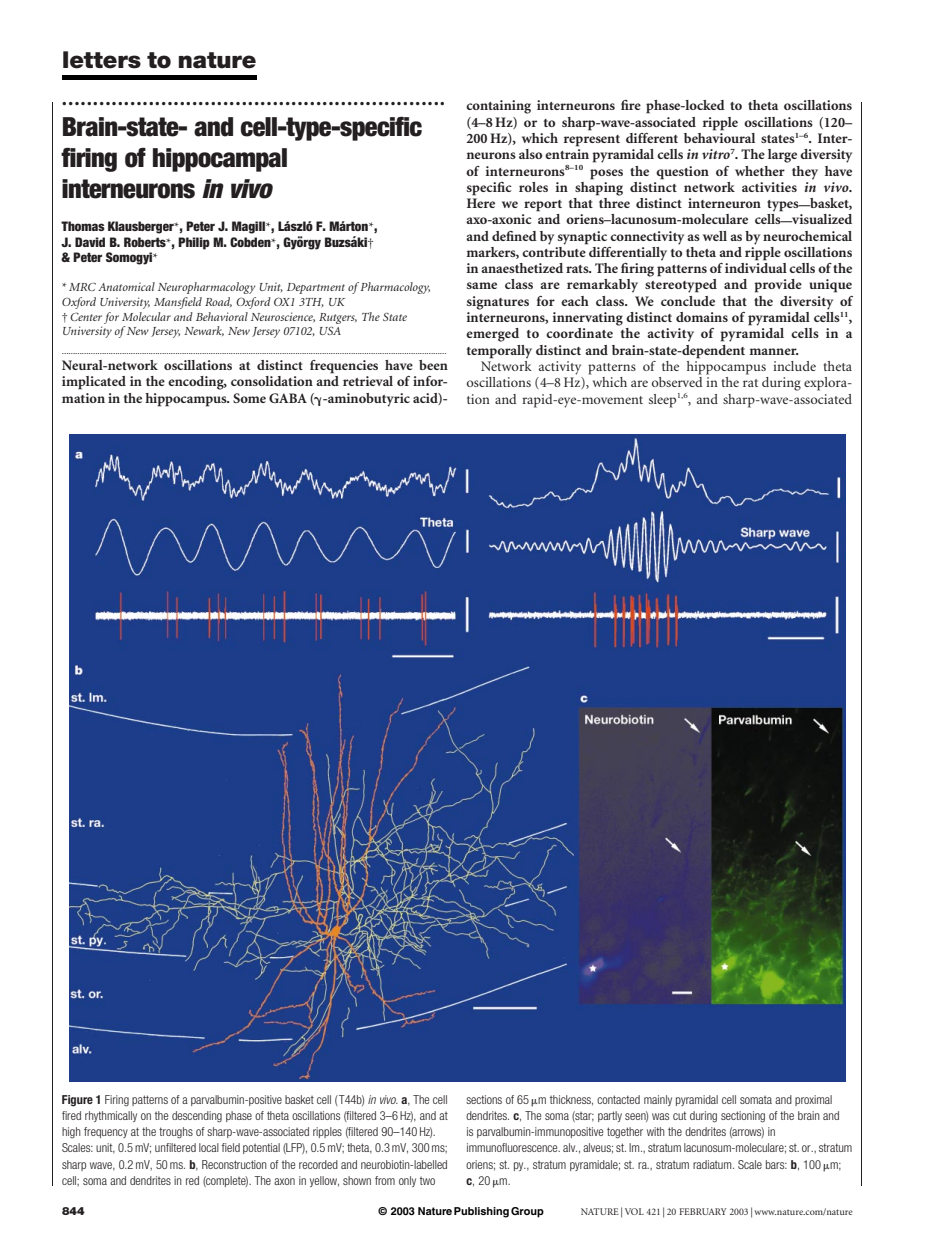 The image size is (952, 1233). I want to click on proximal, so click(813, 1100).
